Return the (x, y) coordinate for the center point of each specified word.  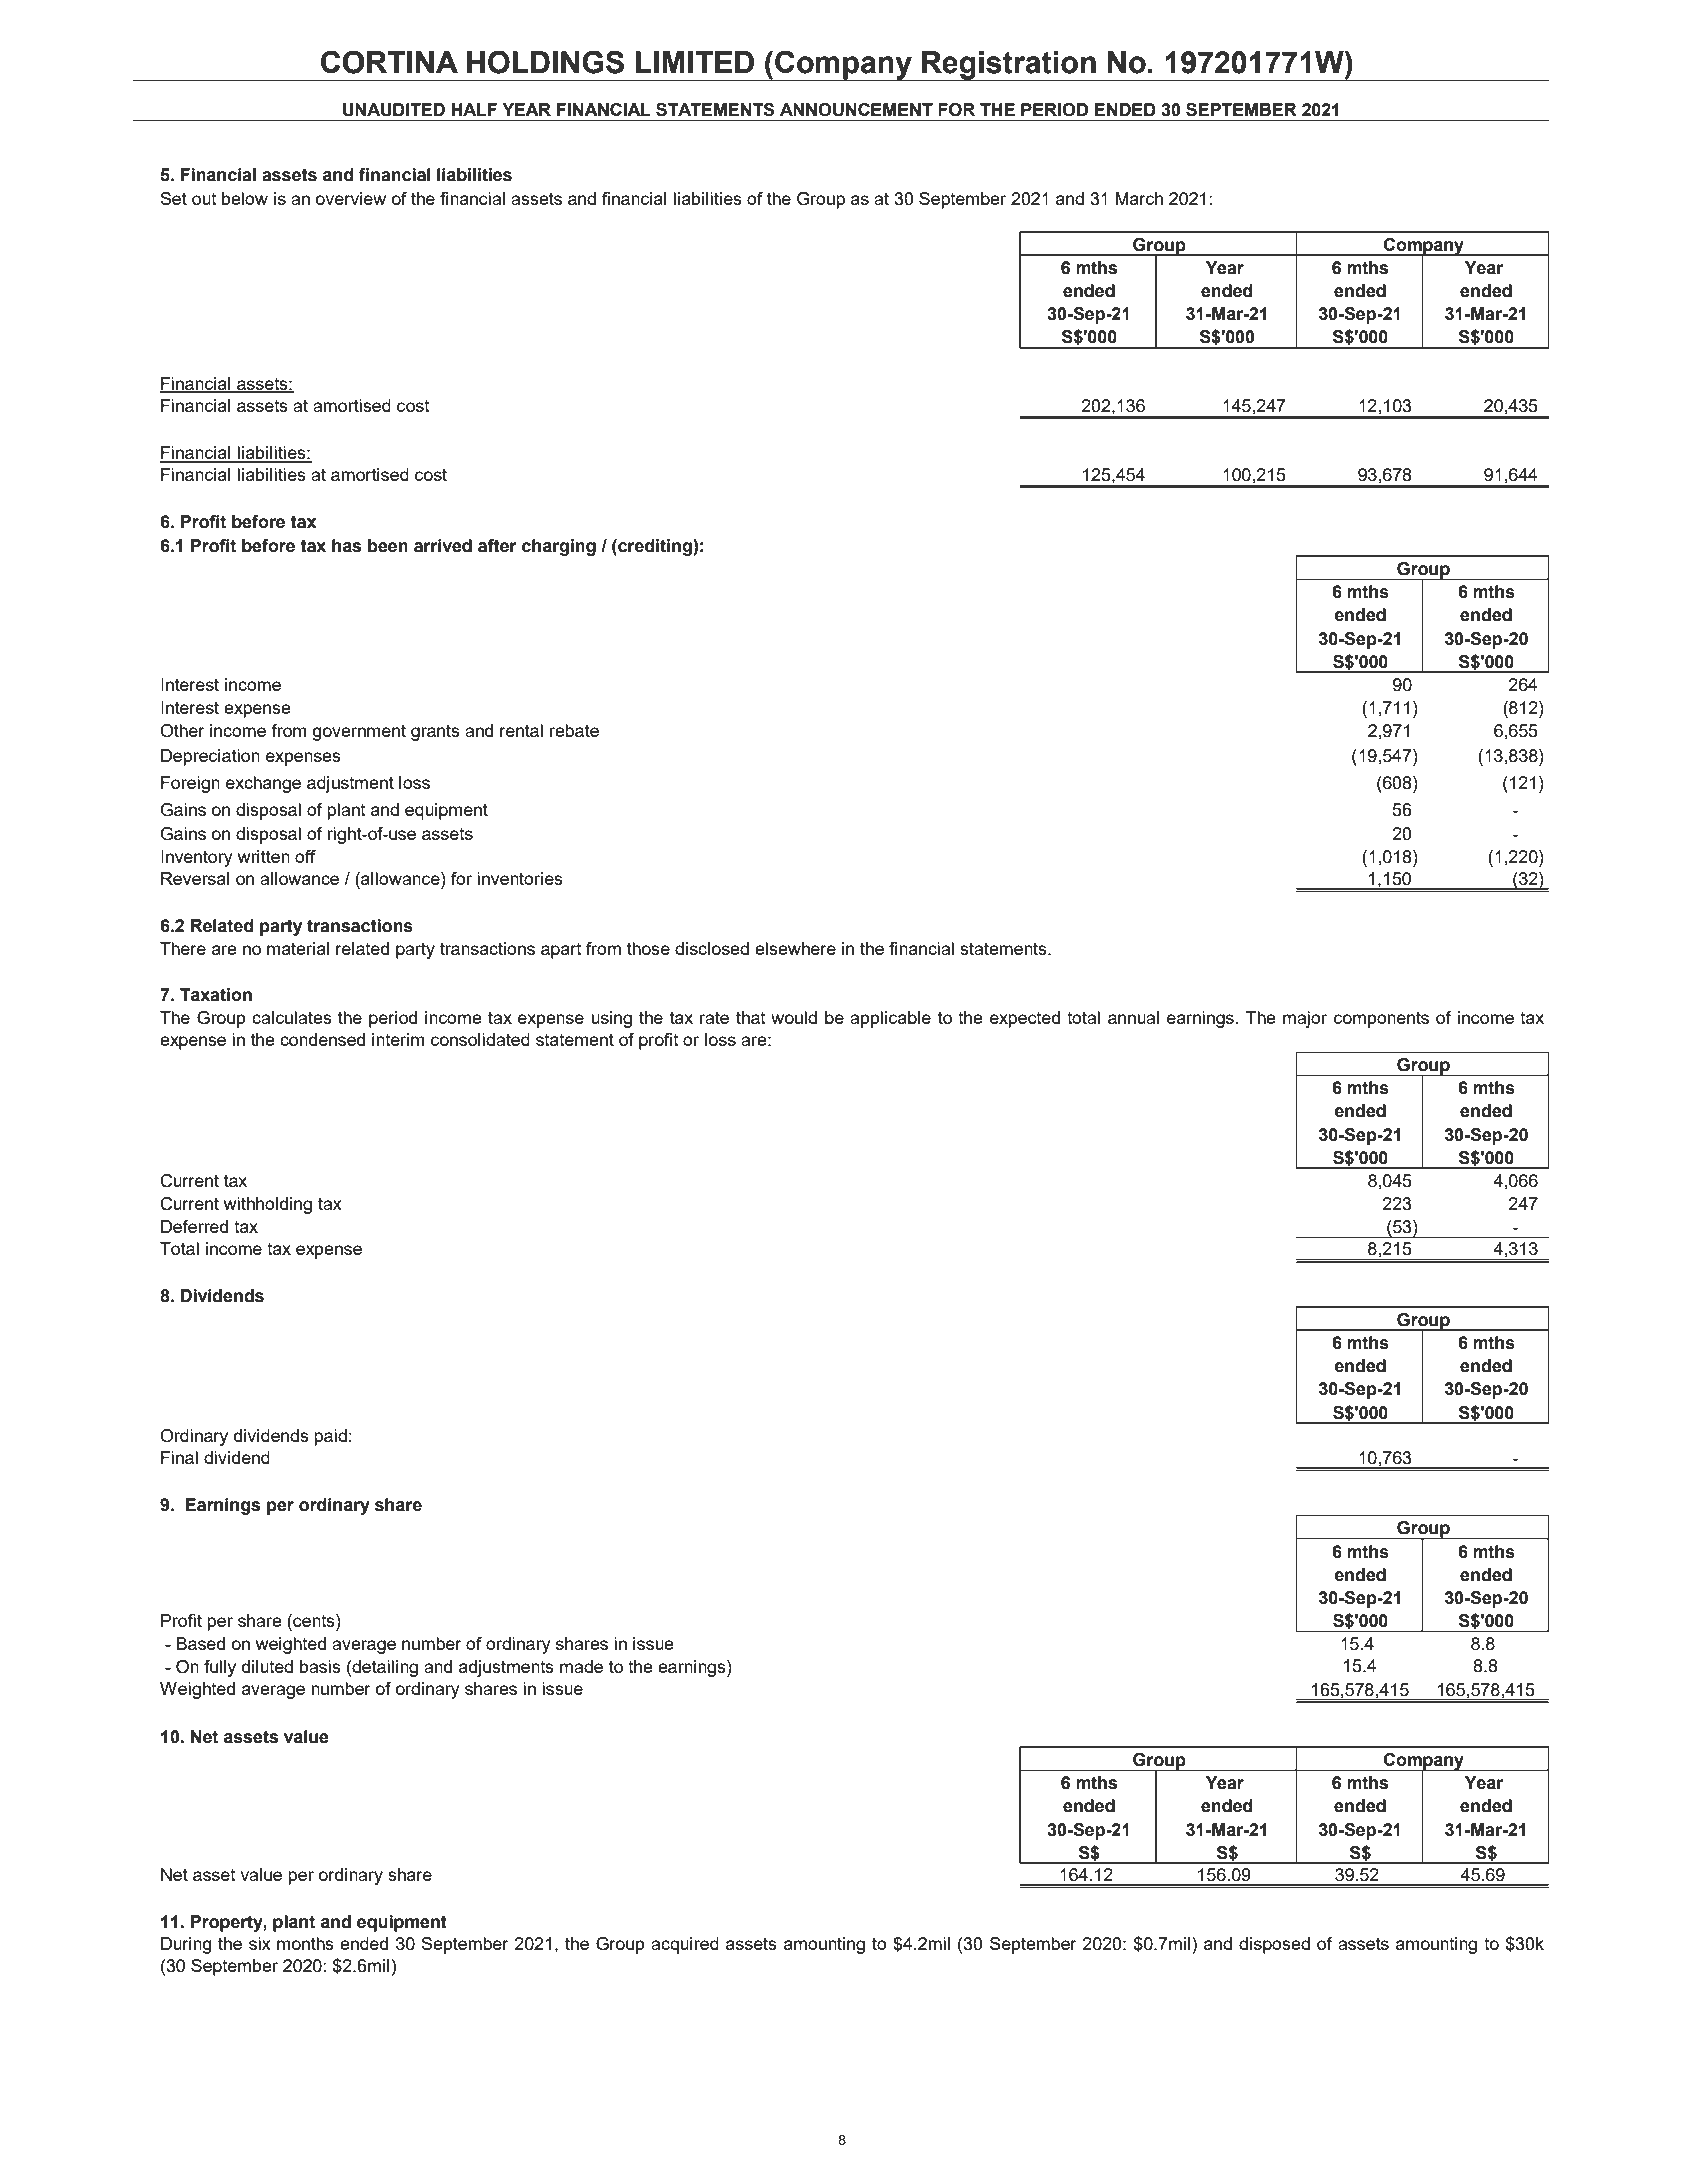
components (1381, 1019)
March (1139, 198)
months (305, 1943)
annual (1133, 1017)
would (794, 1017)
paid (330, 1437)
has (346, 546)
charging (559, 547)
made (581, 1666)
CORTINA (389, 62)
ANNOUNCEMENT (856, 110)
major (1305, 1019)
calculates (292, 1017)
